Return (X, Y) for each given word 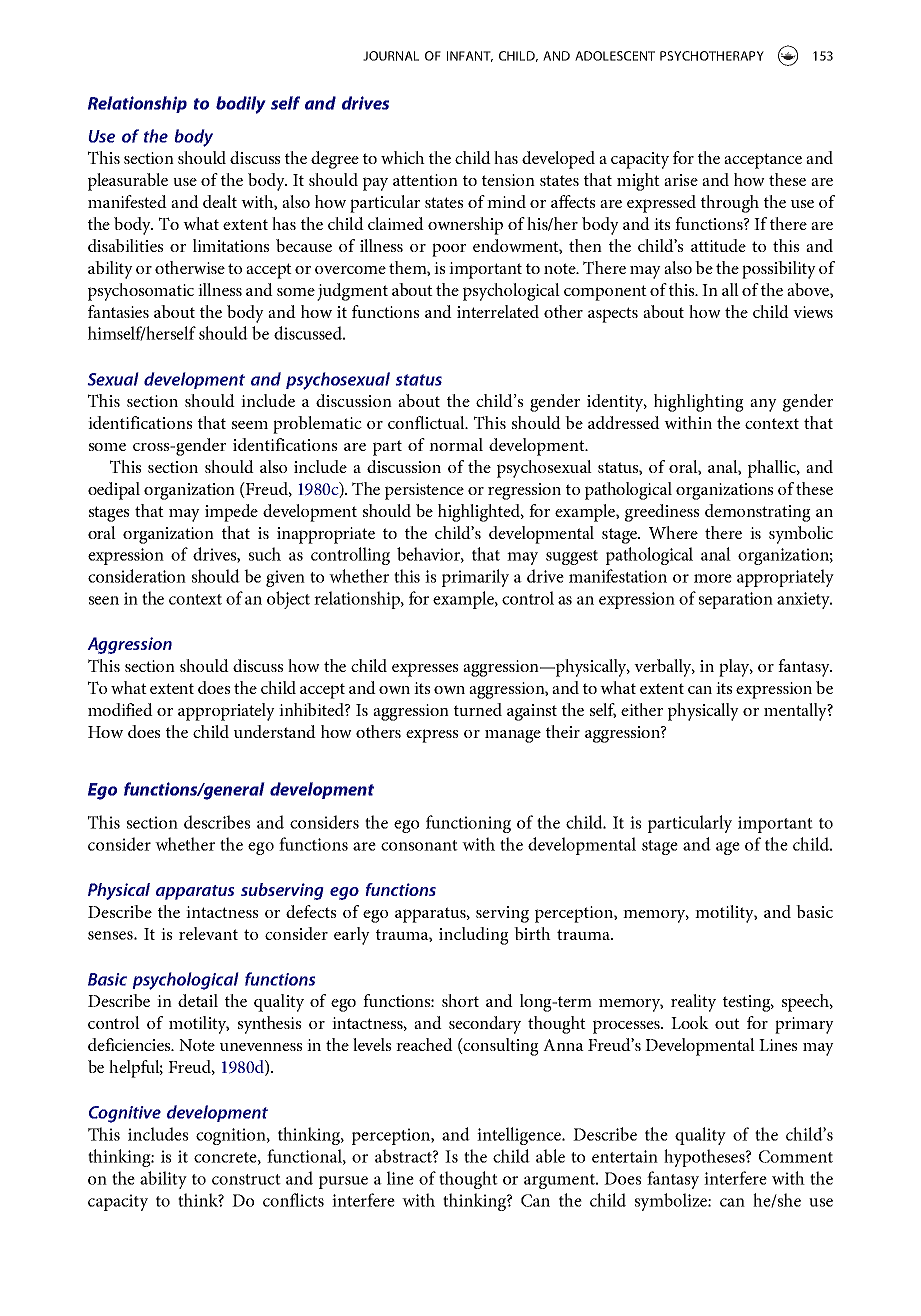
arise (681, 180)
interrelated (498, 311)
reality (693, 1003)
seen (104, 600)
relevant (208, 933)
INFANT (470, 56)
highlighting (699, 403)
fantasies (118, 311)
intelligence (520, 1136)
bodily (241, 105)
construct (246, 1179)
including (474, 936)
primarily (475, 578)
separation (736, 600)
